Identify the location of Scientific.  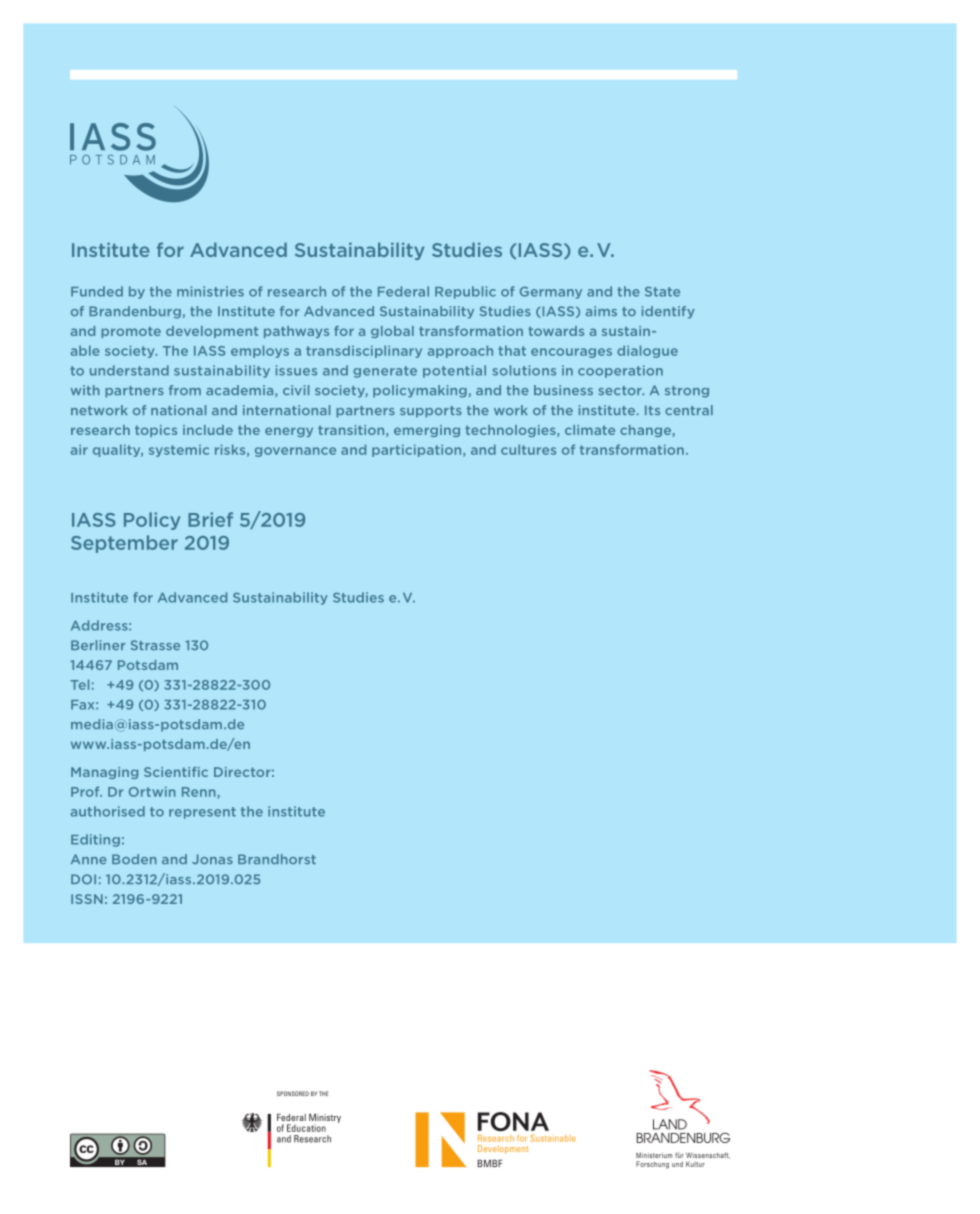
(176, 772).
